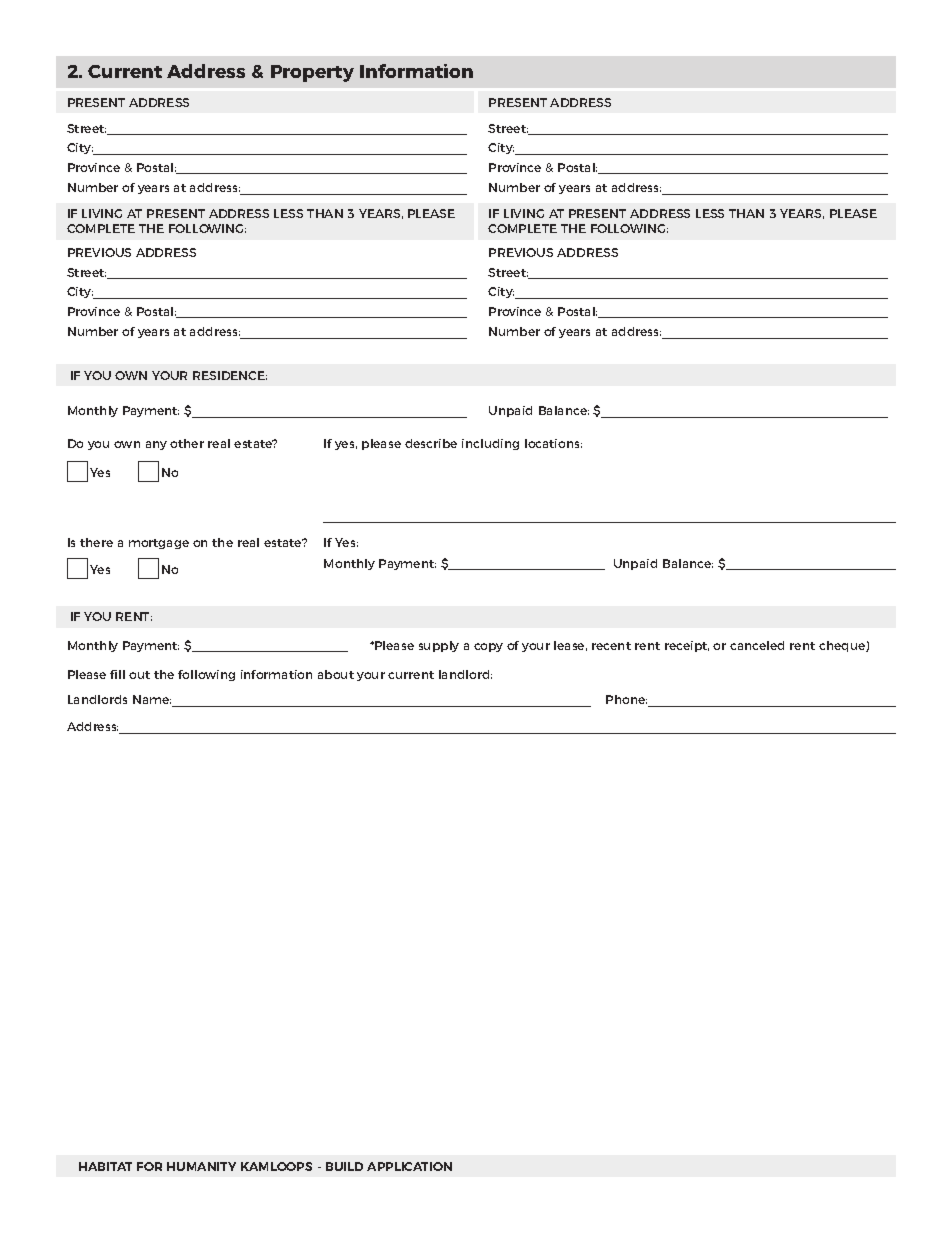 Image resolution: width=952 pixels, height=1233 pixels. Describe the element at coordinates (439, 646) in the page. I see `supply` at that location.
